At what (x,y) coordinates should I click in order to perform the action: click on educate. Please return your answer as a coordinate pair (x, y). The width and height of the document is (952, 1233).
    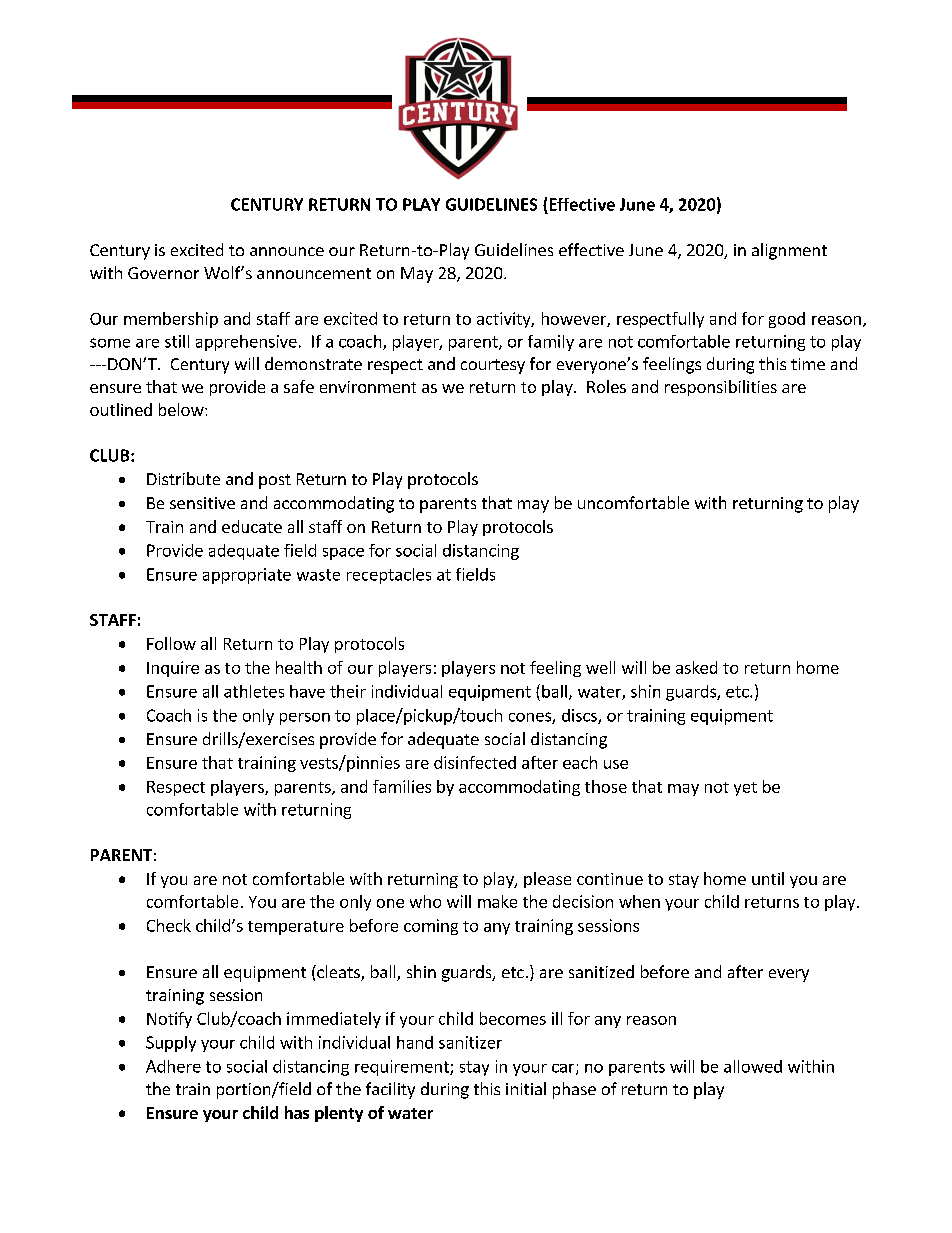
    Looking at the image, I should click on (252, 526).
